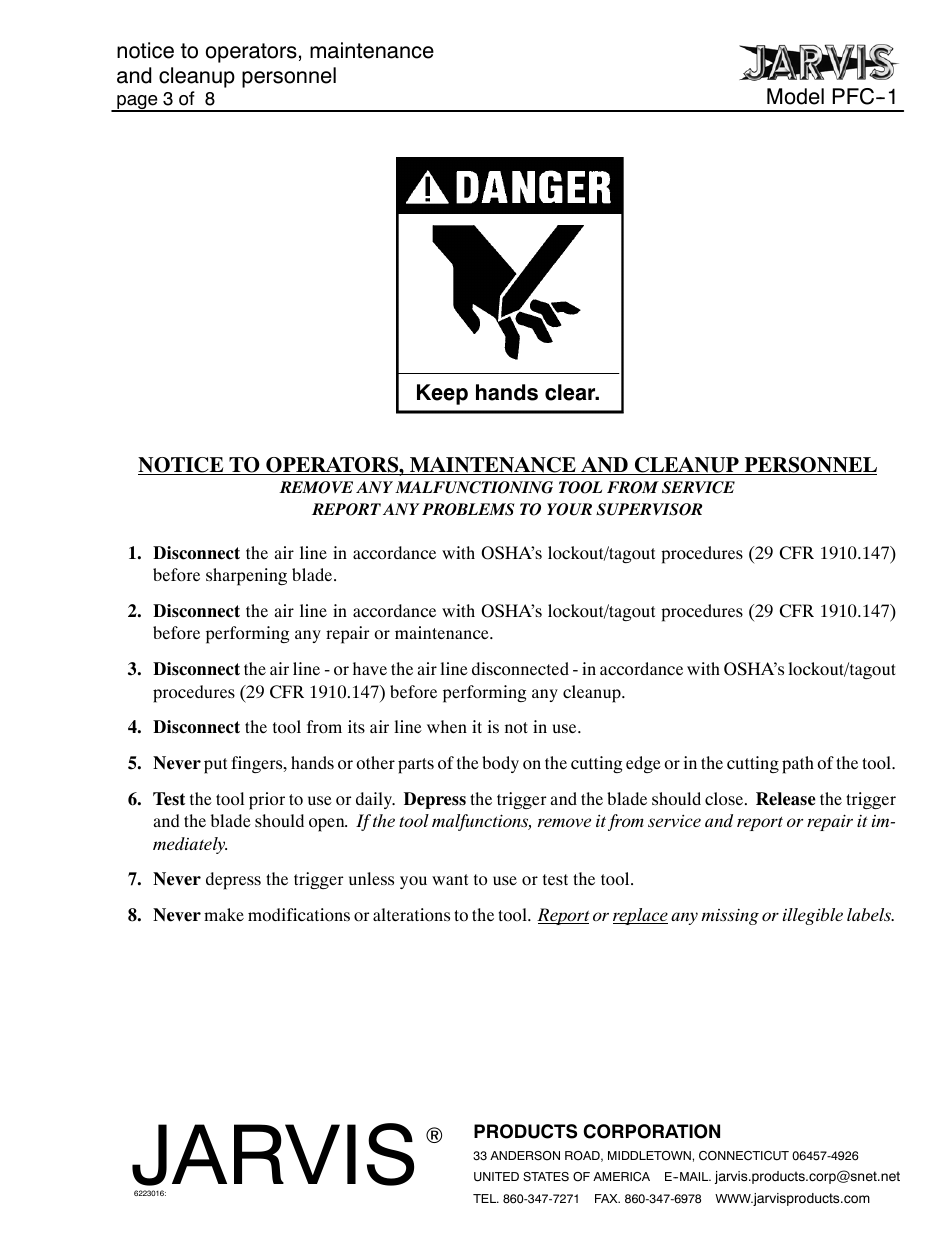 The image size is (952, 1233). Describe the element at coordinates (267, 801) in the screenshot. I see `prior` at that location.
